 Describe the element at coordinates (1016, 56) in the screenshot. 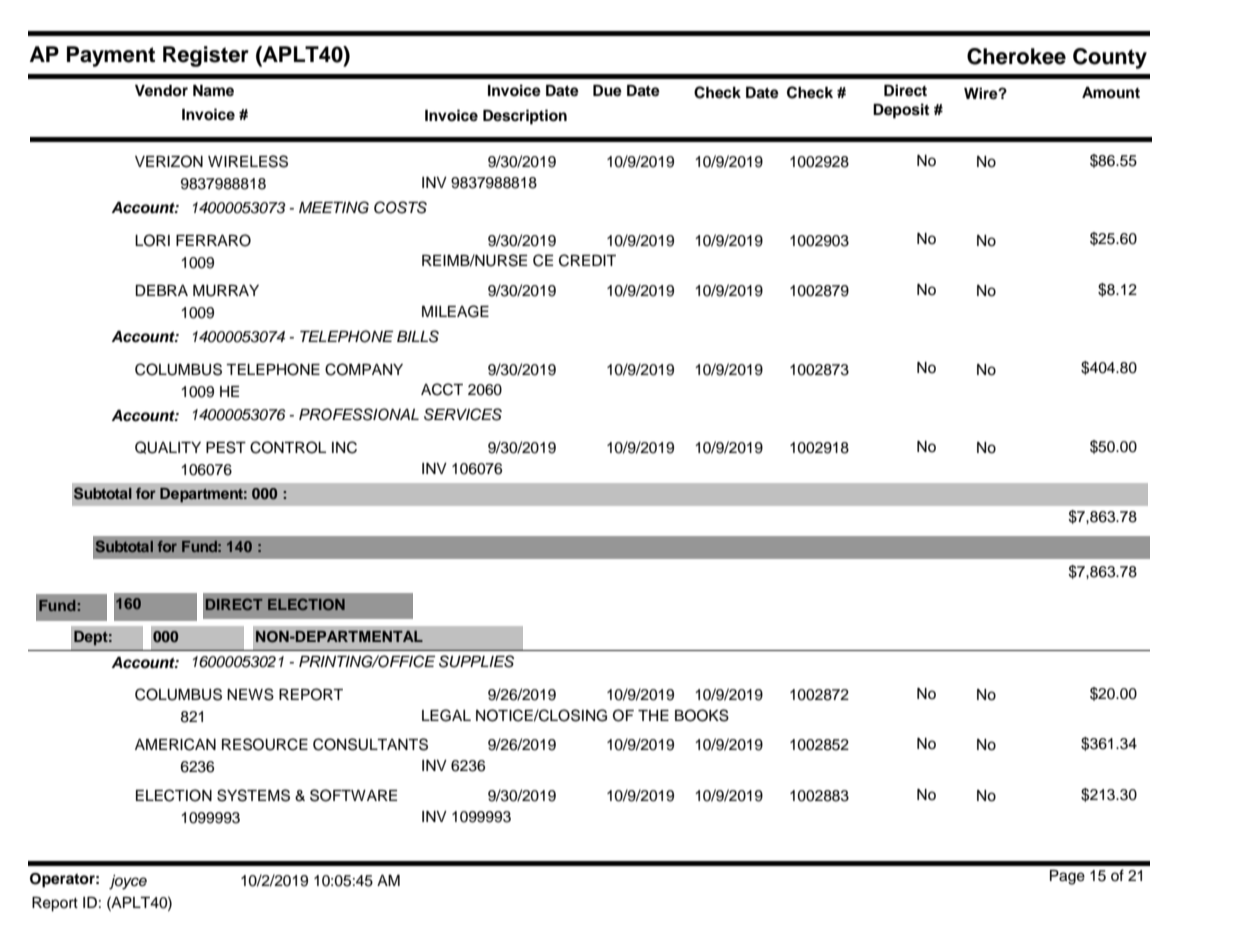

I see `Cherokee` at that location.
